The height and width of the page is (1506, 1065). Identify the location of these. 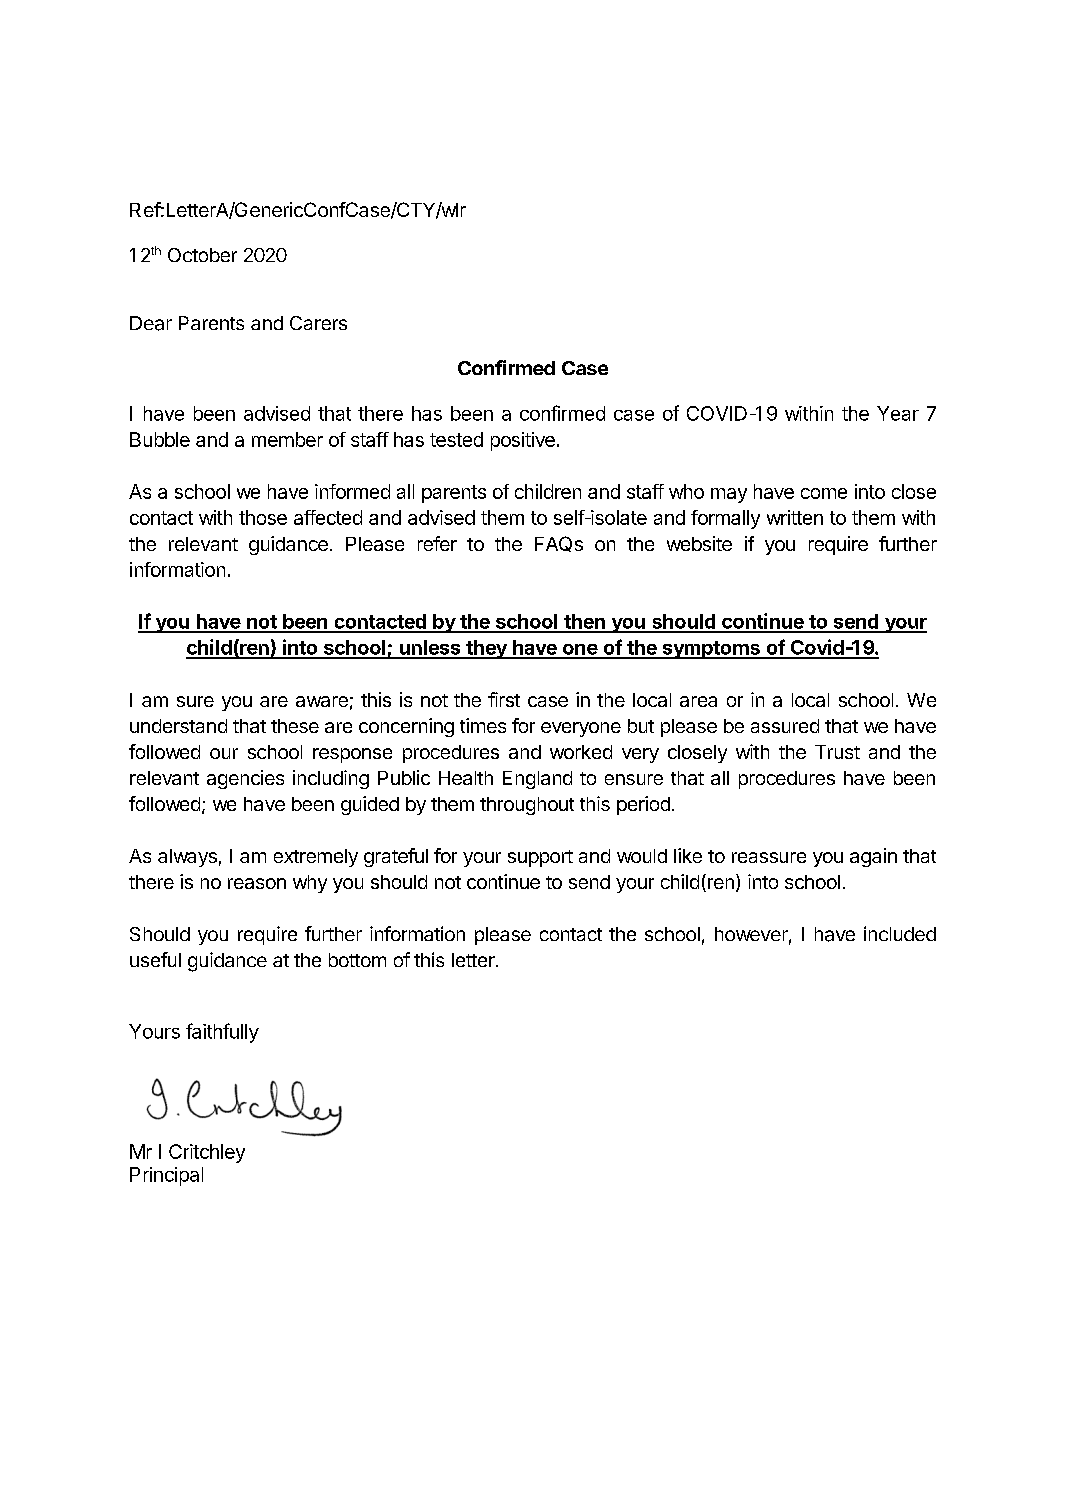
(295, 726).
